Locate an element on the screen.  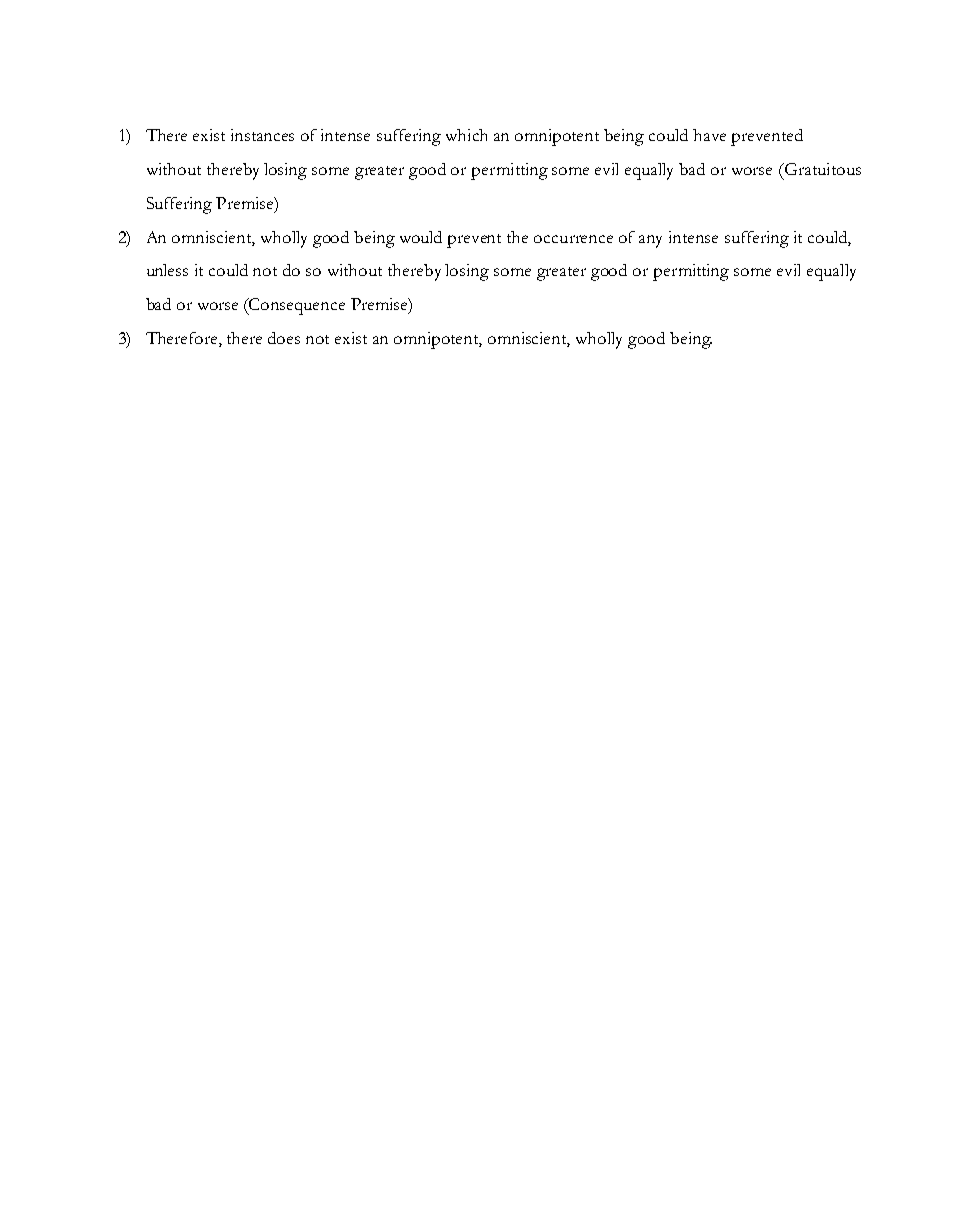
would is located at coordinates (421, 237).
